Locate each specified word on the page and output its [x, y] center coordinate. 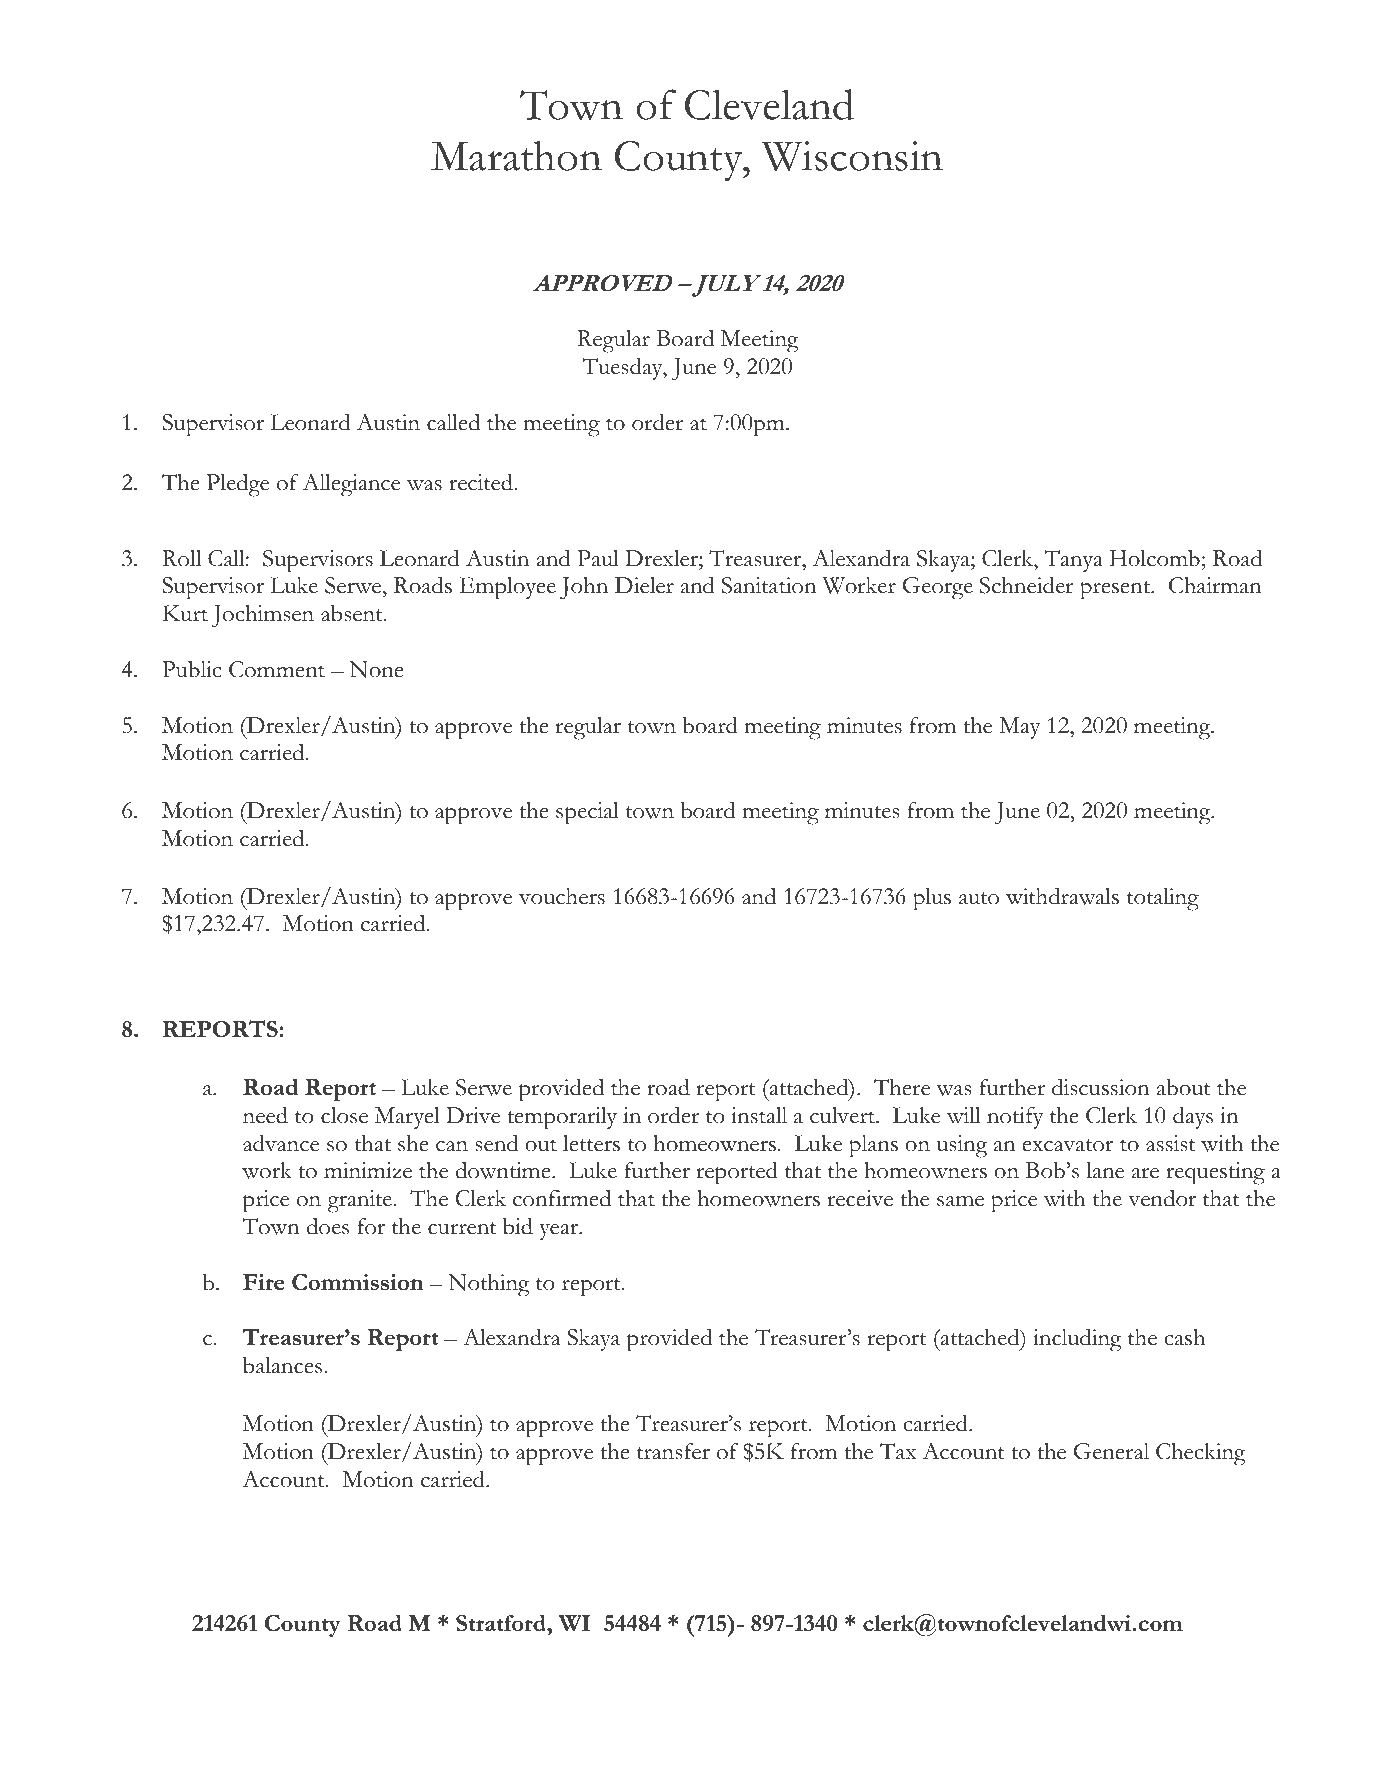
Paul [598, 558]
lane [1105, 1170]
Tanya [1073, 561]
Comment [277, 669]
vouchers [562, 896]
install [759, 1115]
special [587, 813]
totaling [1163, 899]
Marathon [516, 155]
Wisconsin [852, 156]
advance [281, 1143]
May [1019, 728]
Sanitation [769, 585]
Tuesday [623, 368]
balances [282, 1365]
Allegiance [351, 485]
